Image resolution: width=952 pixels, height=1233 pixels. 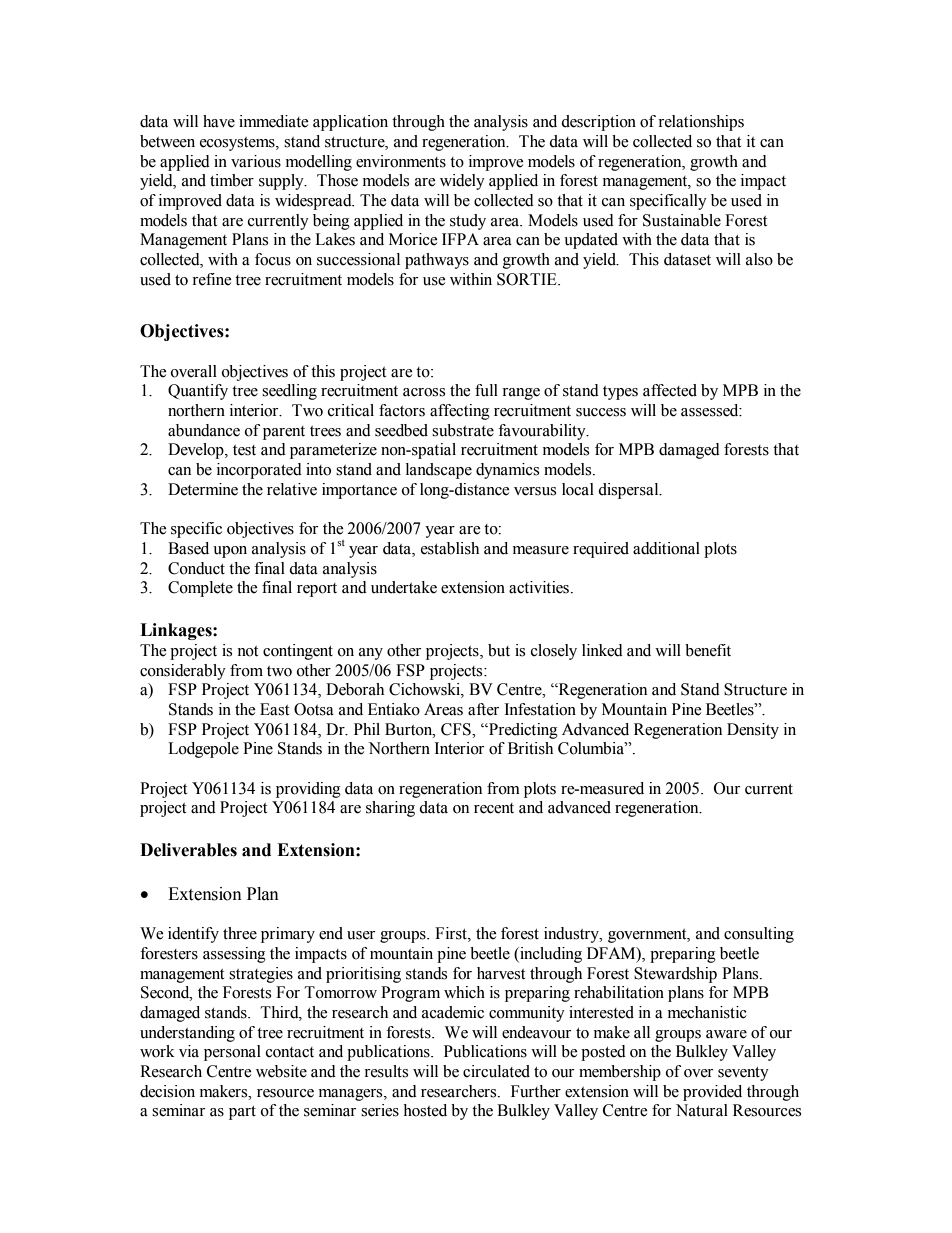 What do you see at coordinates (462, 182) in the image?
I see `widely` at bounding box center [462, 182].
